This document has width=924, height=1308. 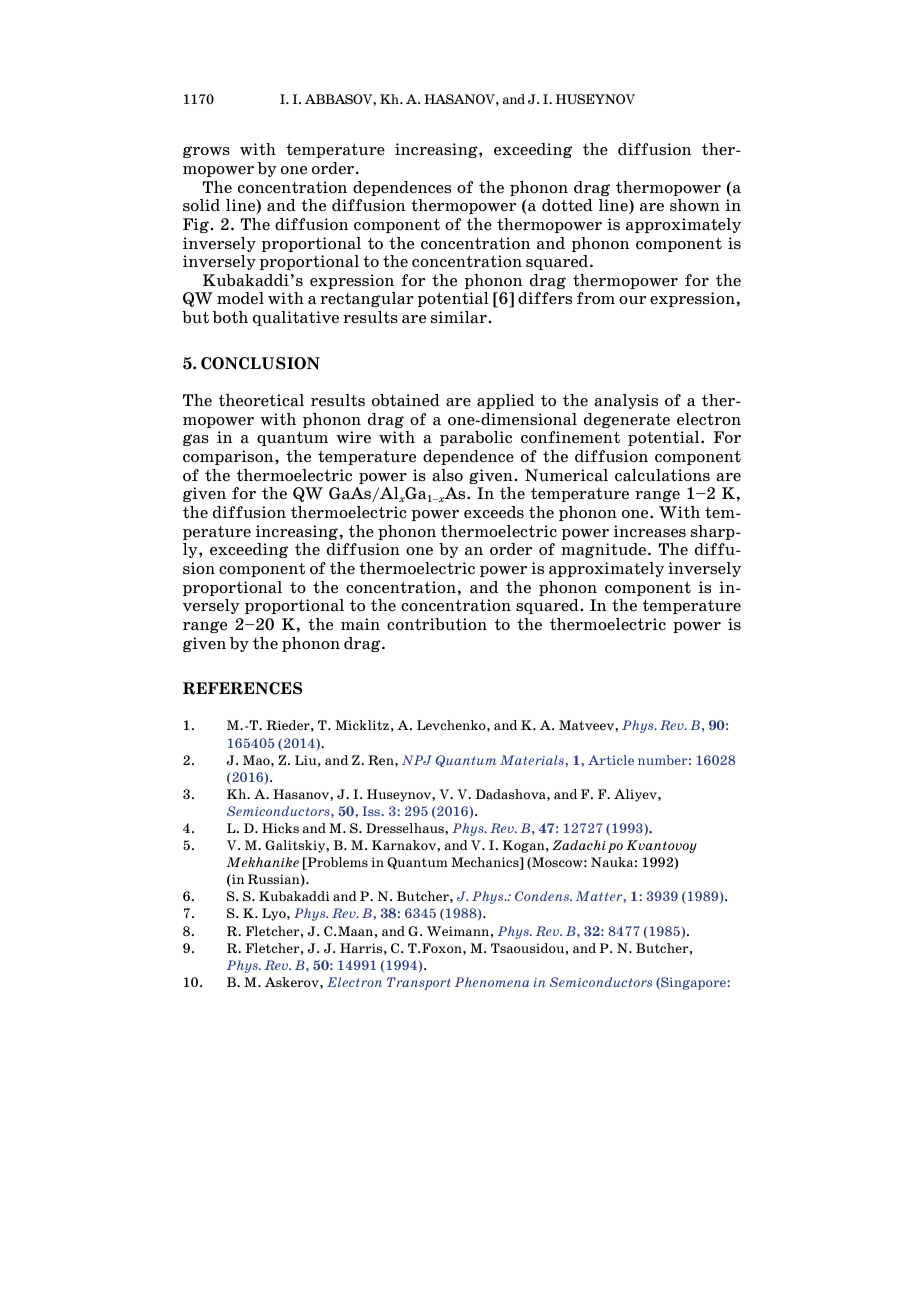 What do you see at coordinates (567, 205) in the document?
I see `dotted` at bounding box center [567, 205].
